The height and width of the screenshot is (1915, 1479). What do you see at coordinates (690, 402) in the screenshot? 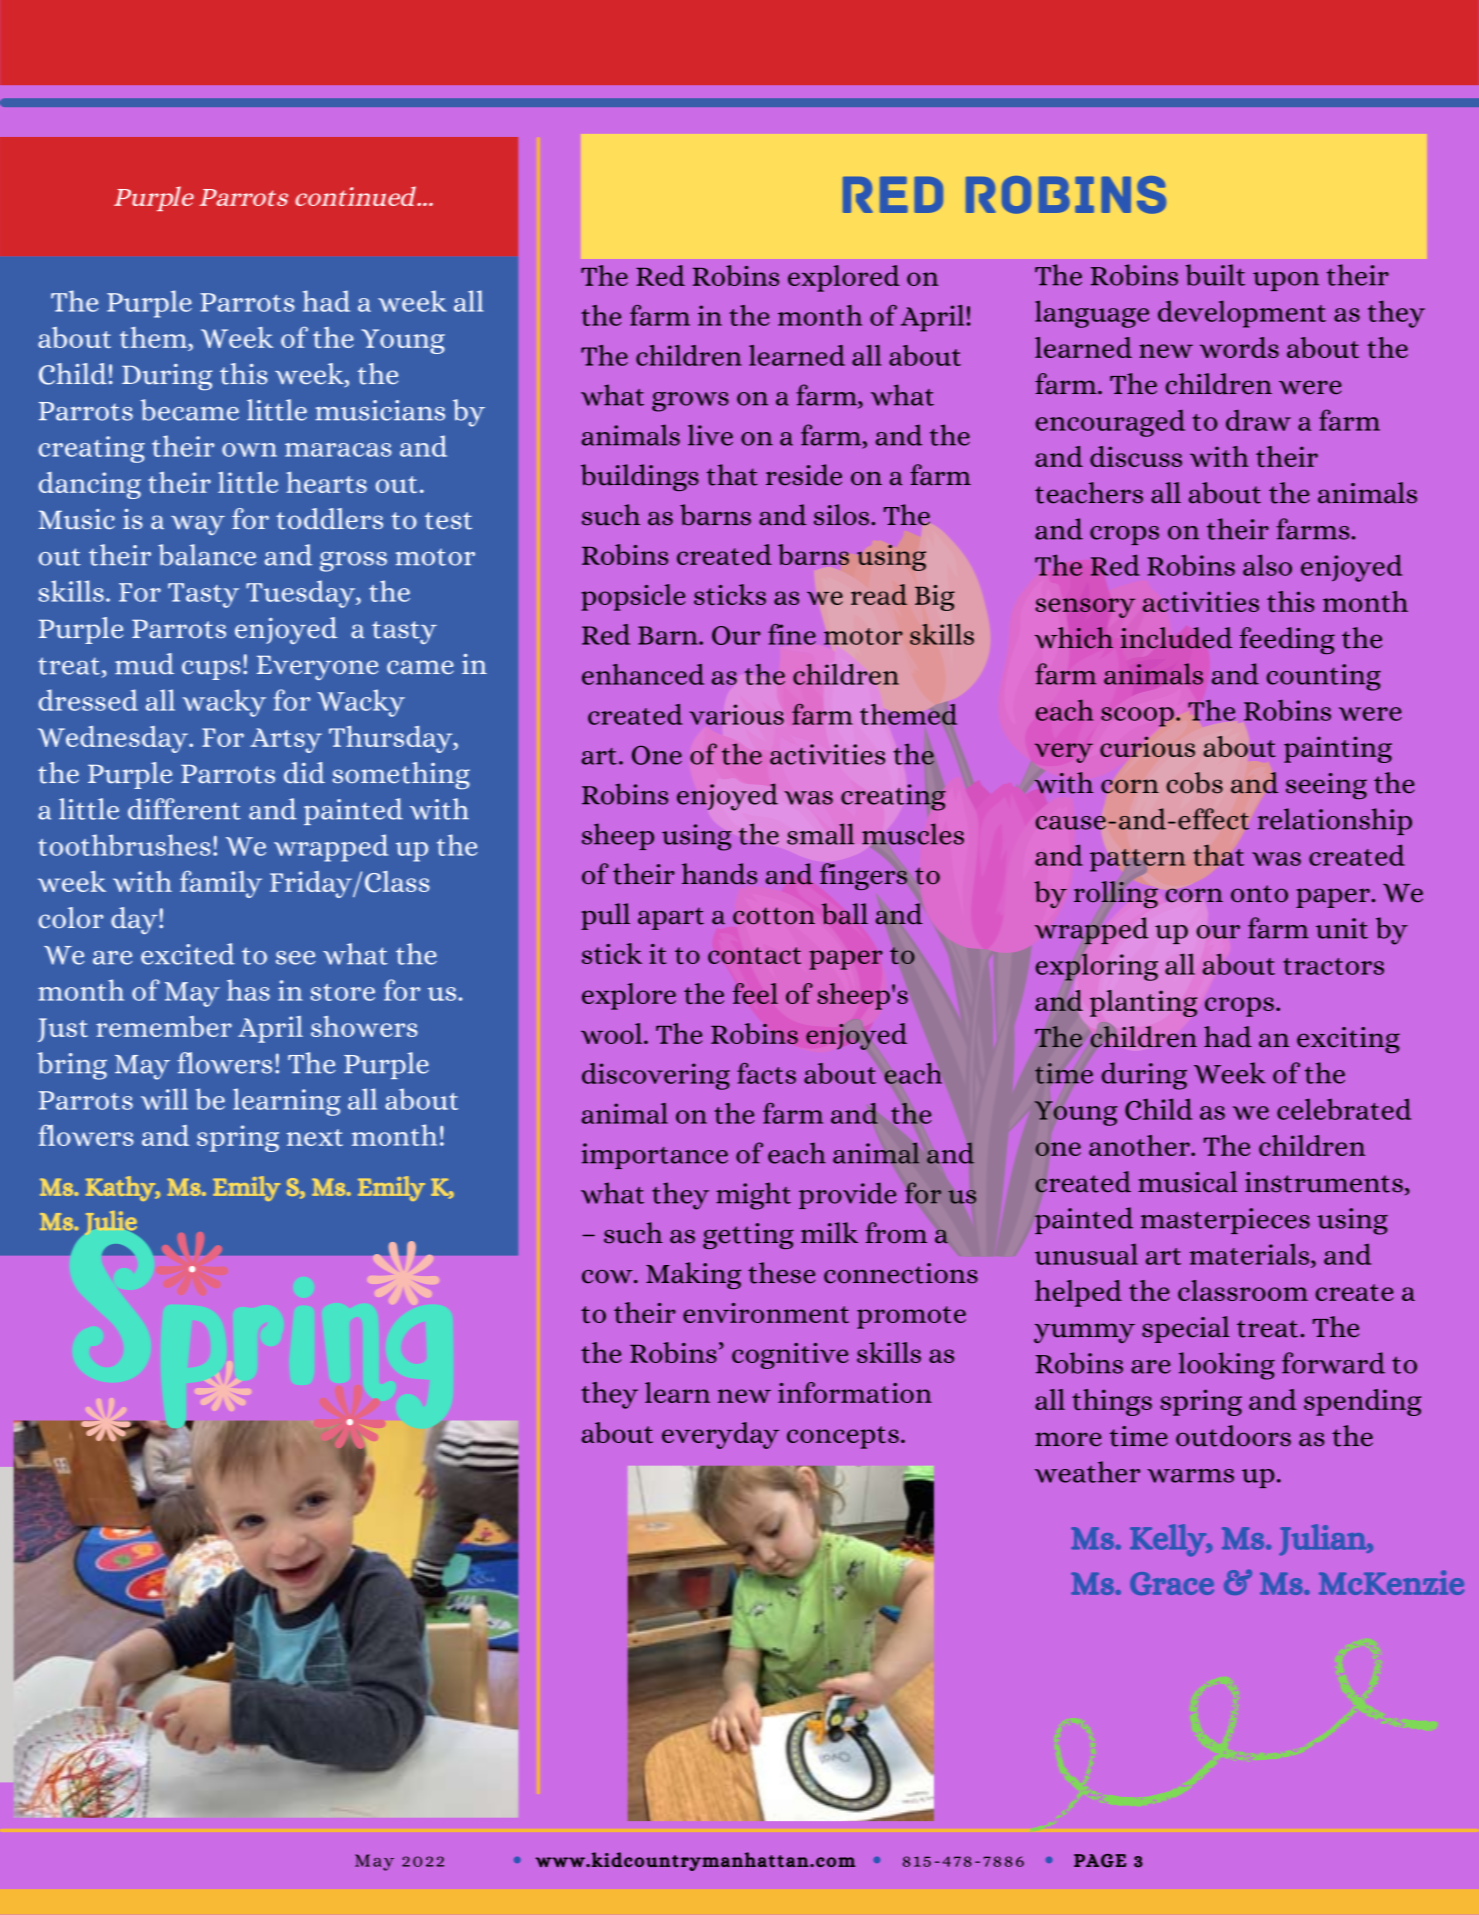
I see `grows` at bounding box center [690, 402].
